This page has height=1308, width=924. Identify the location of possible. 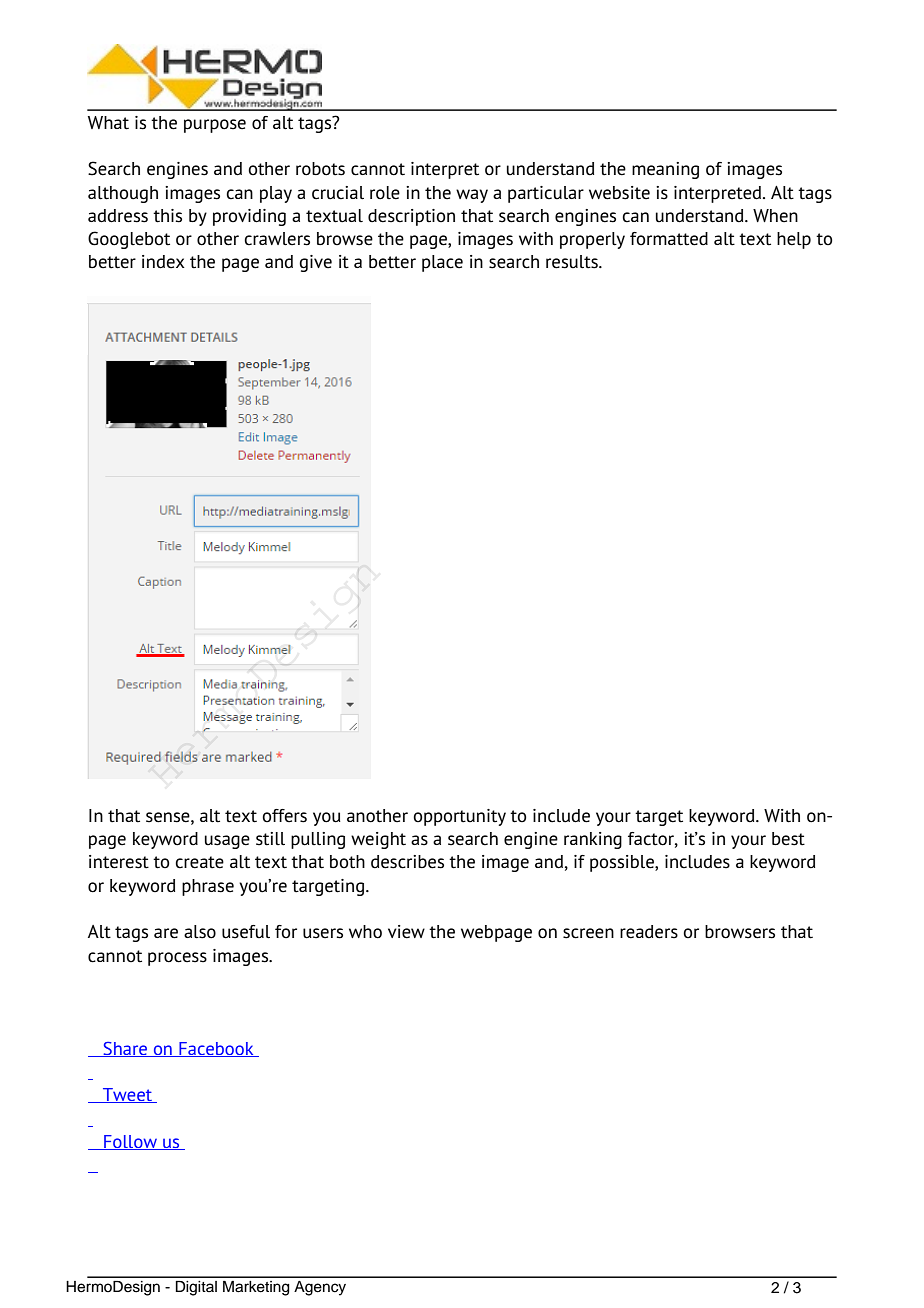
(623, 863).
